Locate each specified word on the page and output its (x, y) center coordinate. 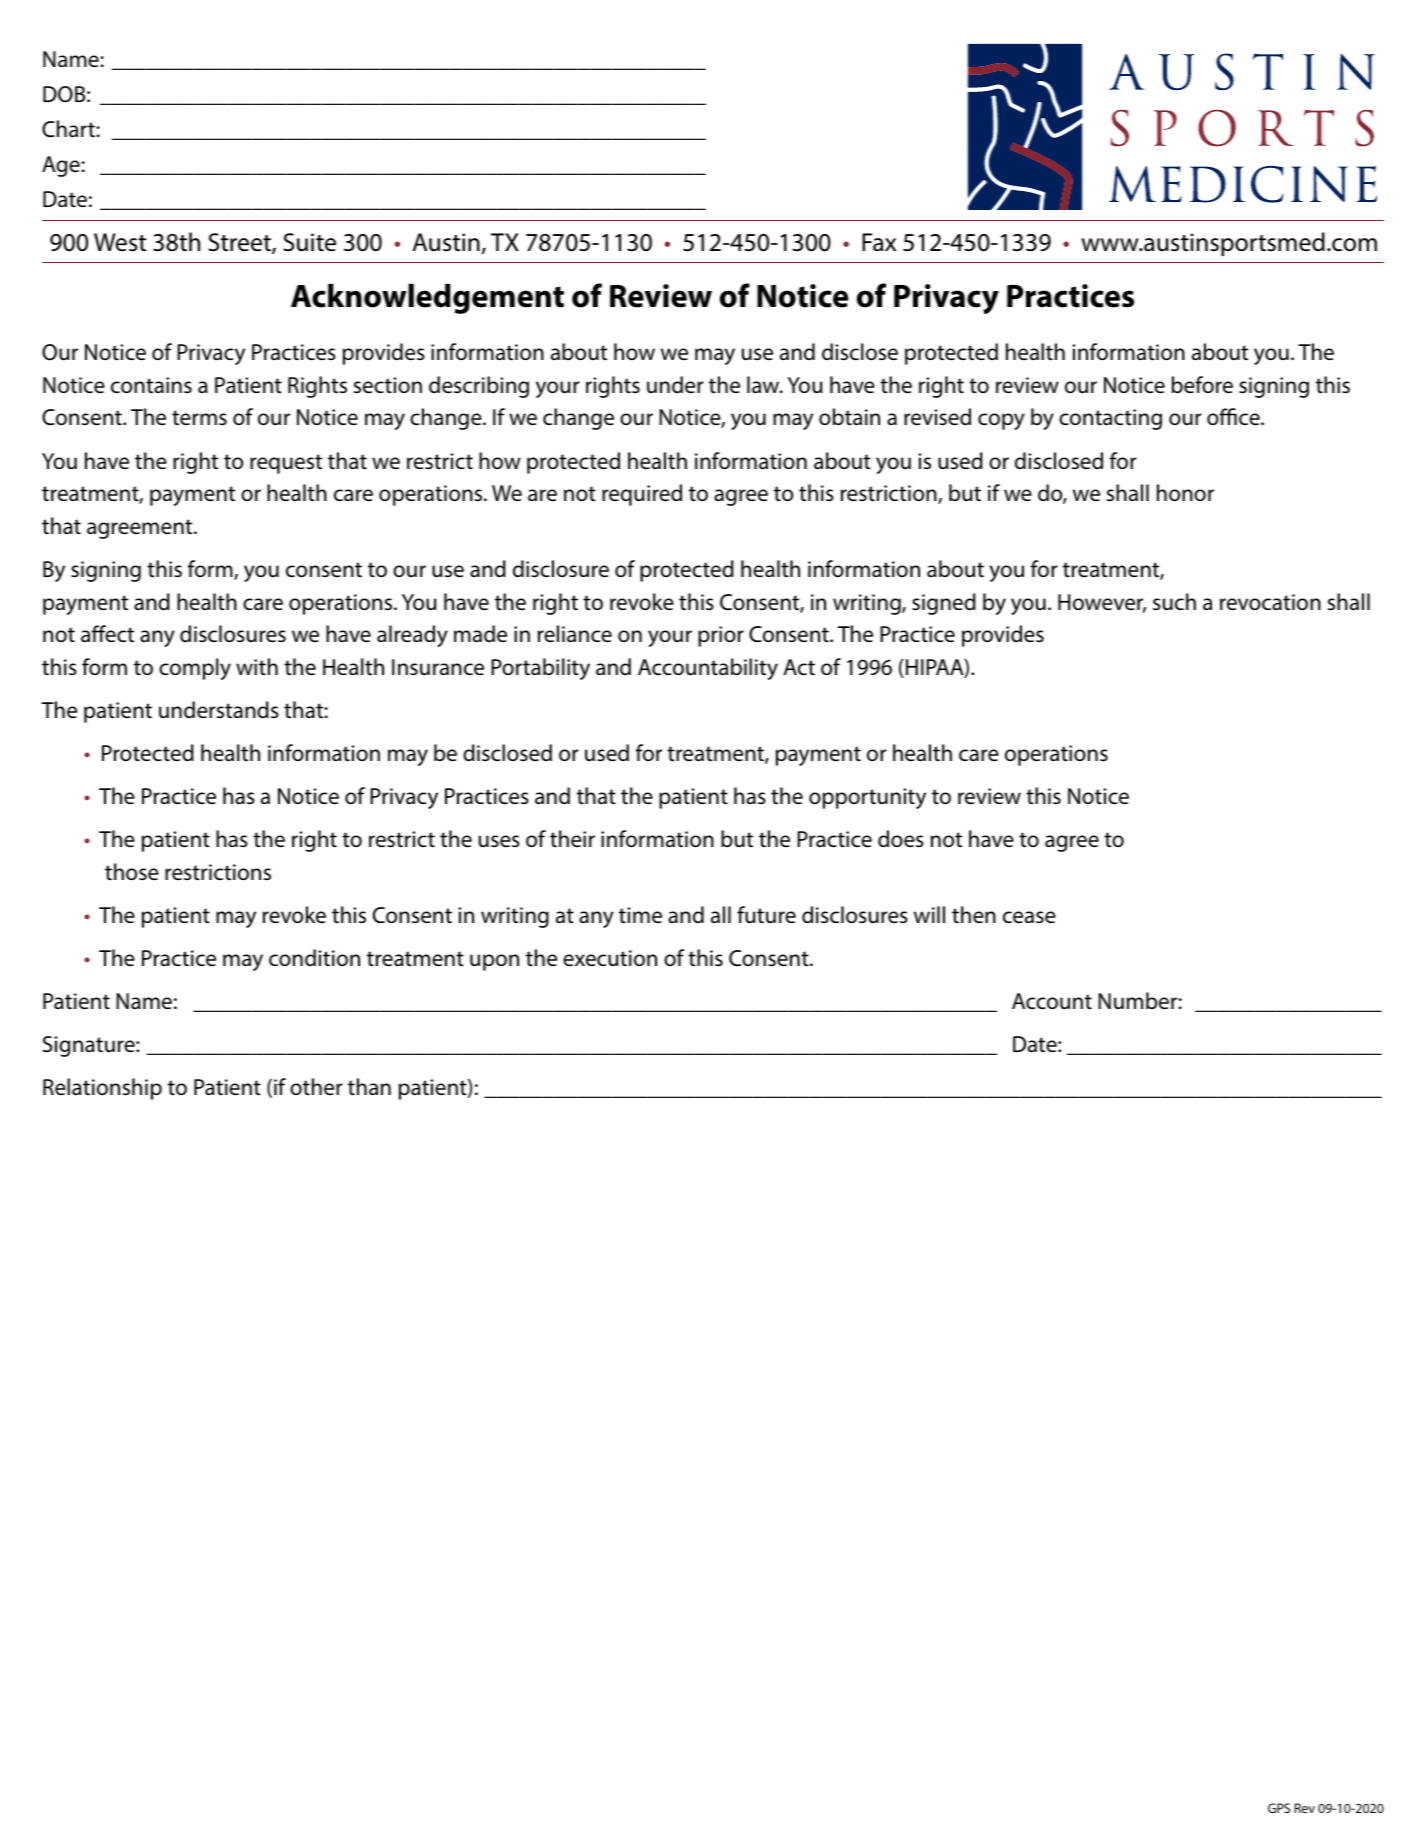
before (1202, 385)
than (369, 1087)
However (1102, 603)
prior (721, 636)
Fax (879, 242)
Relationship (102, 1089)
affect (107, 634)
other (316, 1087)
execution (610, 958)
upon (494, 962)
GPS (1279, 1808)
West (120, 242)
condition (314, 958)
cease (1029, 917)
